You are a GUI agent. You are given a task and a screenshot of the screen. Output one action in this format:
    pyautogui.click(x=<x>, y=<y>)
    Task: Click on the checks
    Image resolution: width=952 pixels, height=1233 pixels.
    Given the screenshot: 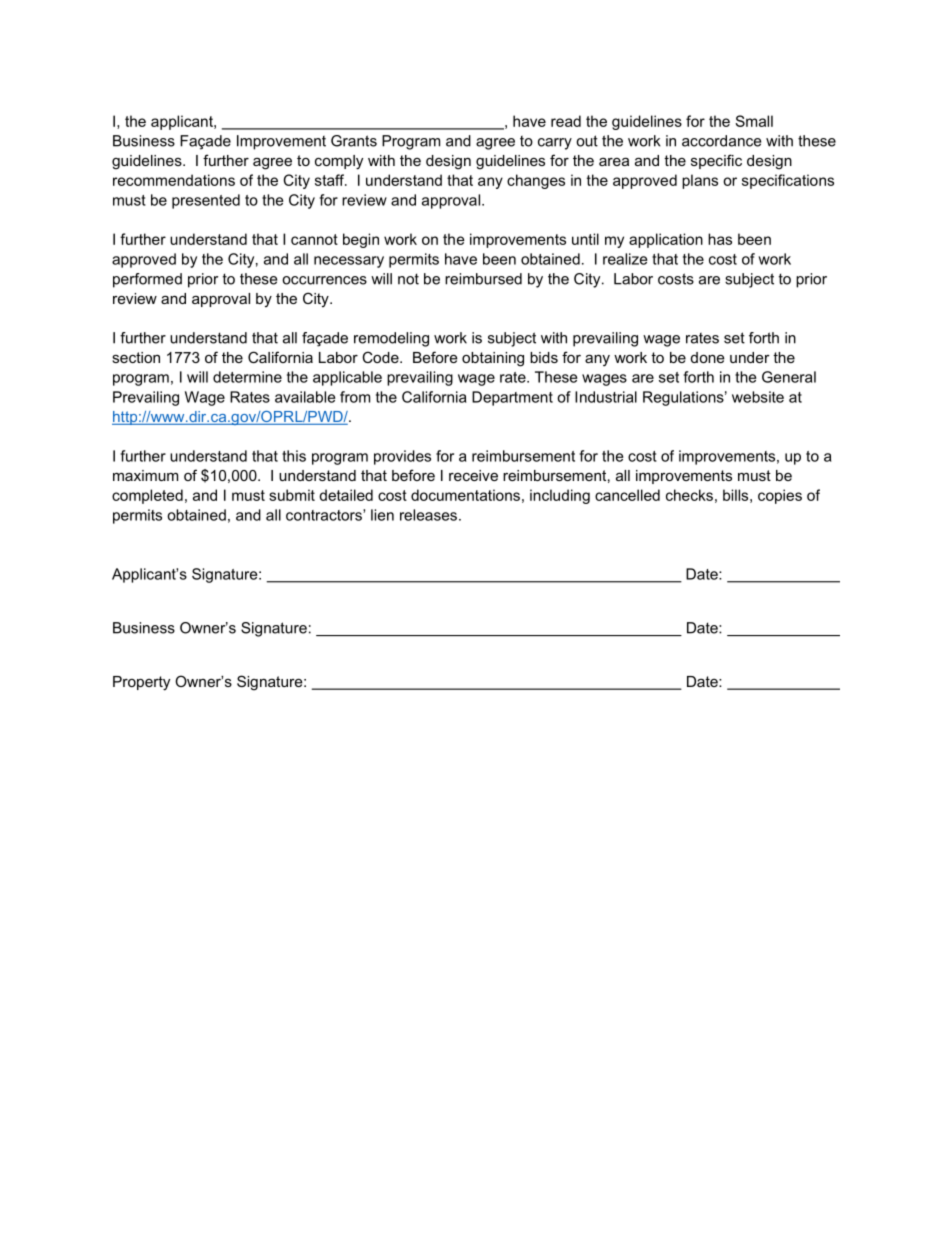 What is the action you would take?
    pyautogui.click(x=689, y=495)
